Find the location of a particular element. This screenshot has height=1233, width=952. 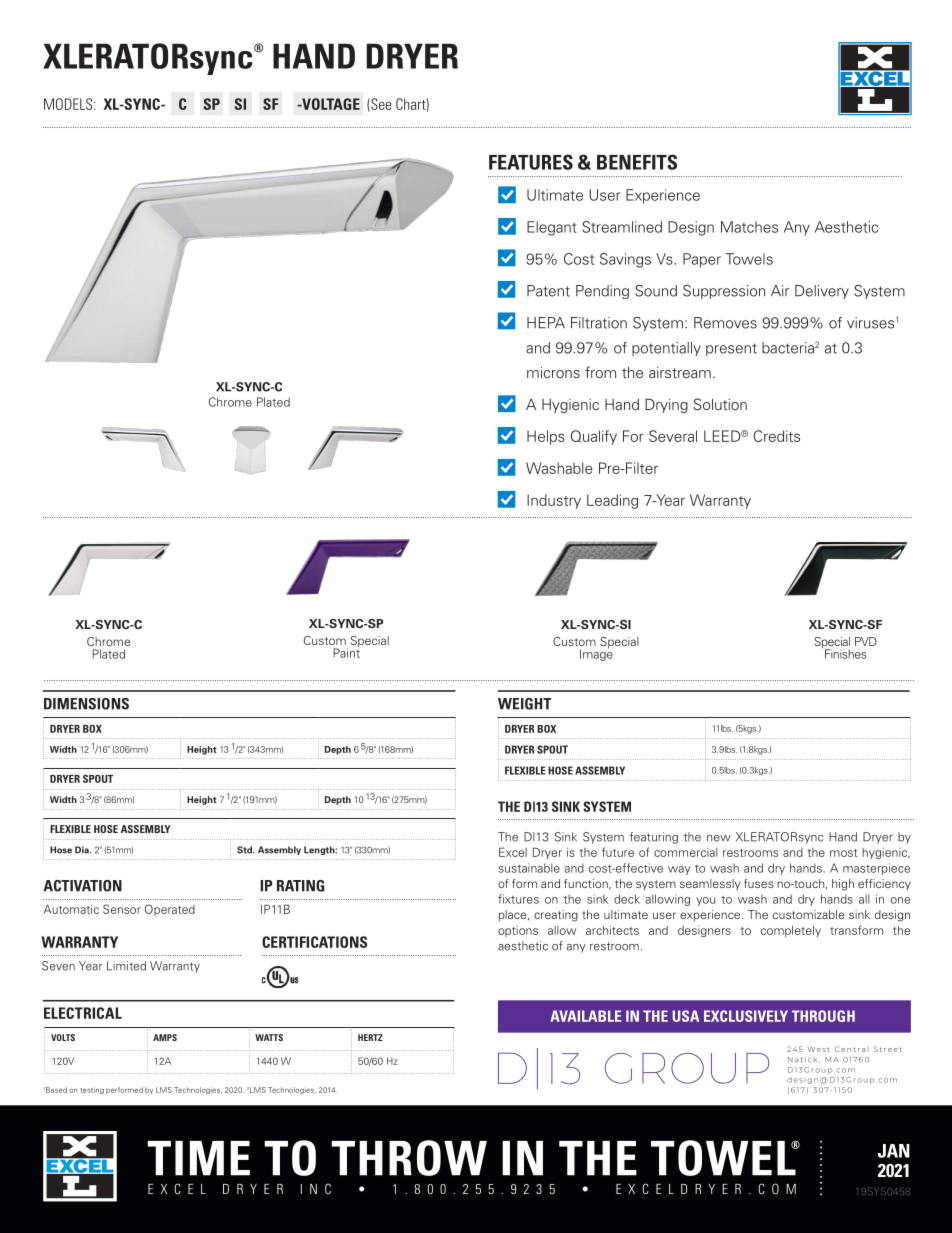

Qualify is located at coordinates (594, 437).
